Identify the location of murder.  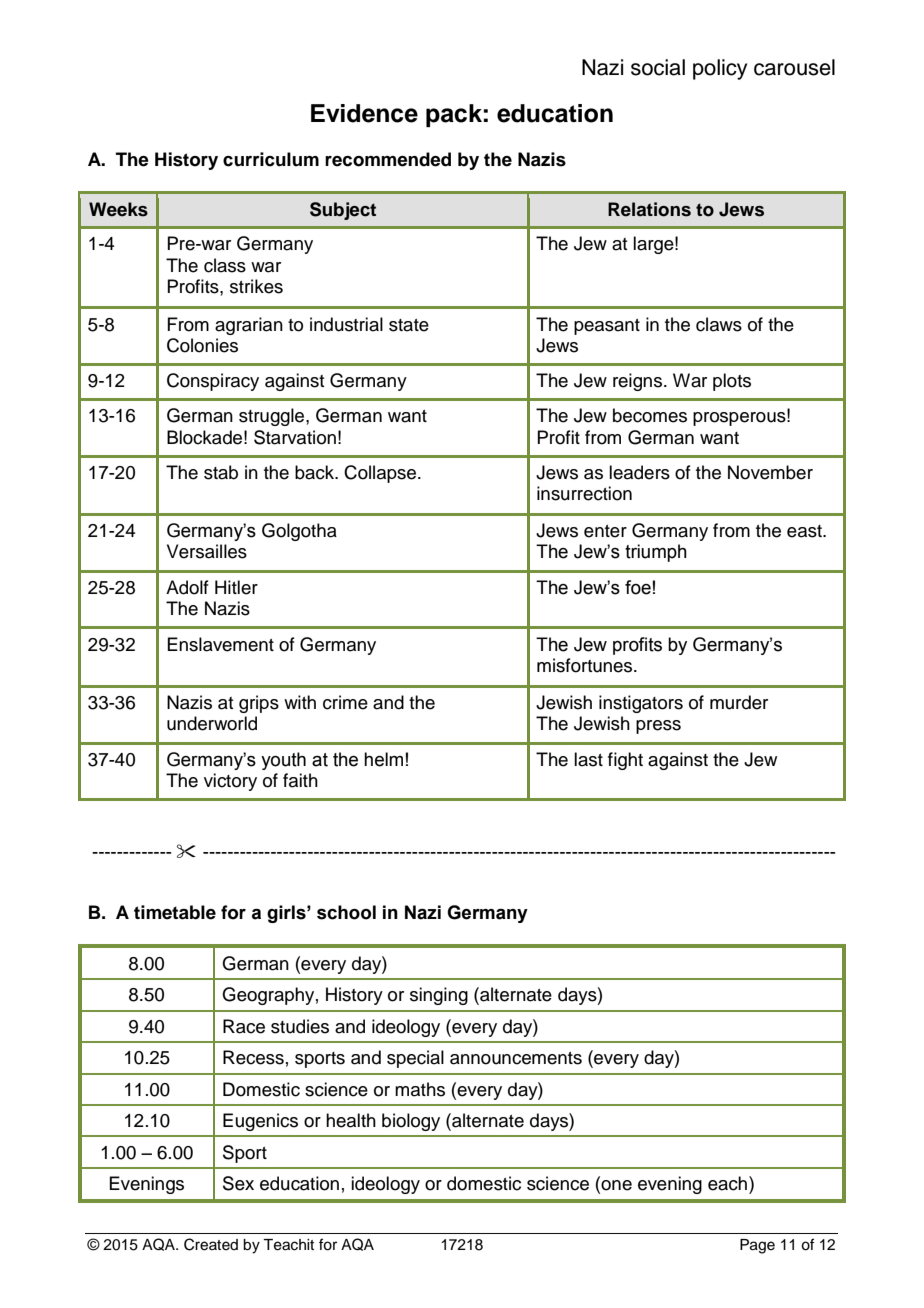
(739, 702).
